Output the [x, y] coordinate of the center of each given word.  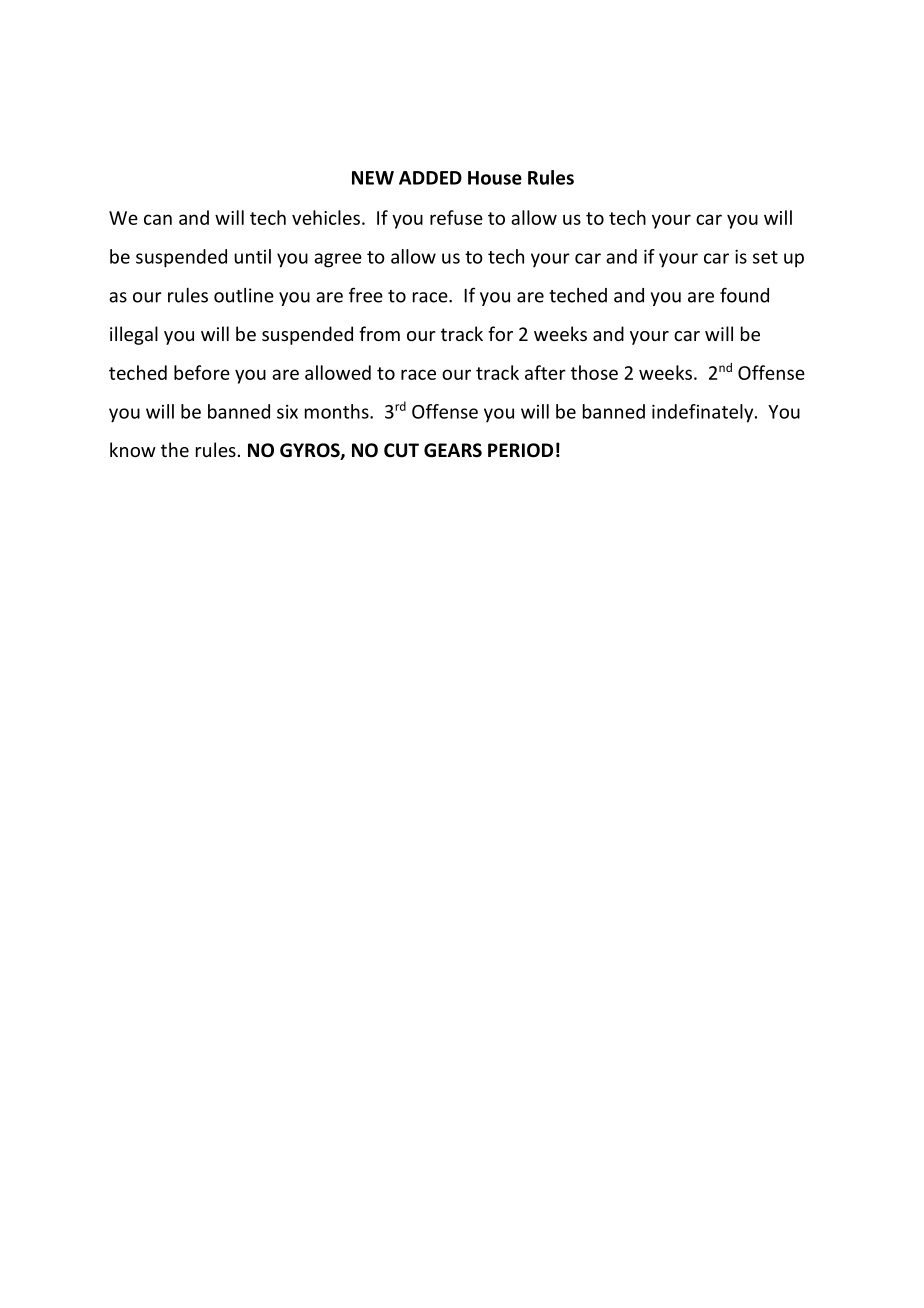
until [252, 256]
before [202, 372]
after [545, 372]
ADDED [430, 178]
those [594, 372]
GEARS [453, 450]
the [175, 449]
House [495, 178]
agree [338, 260]
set [765, 257]
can [158, 219]
